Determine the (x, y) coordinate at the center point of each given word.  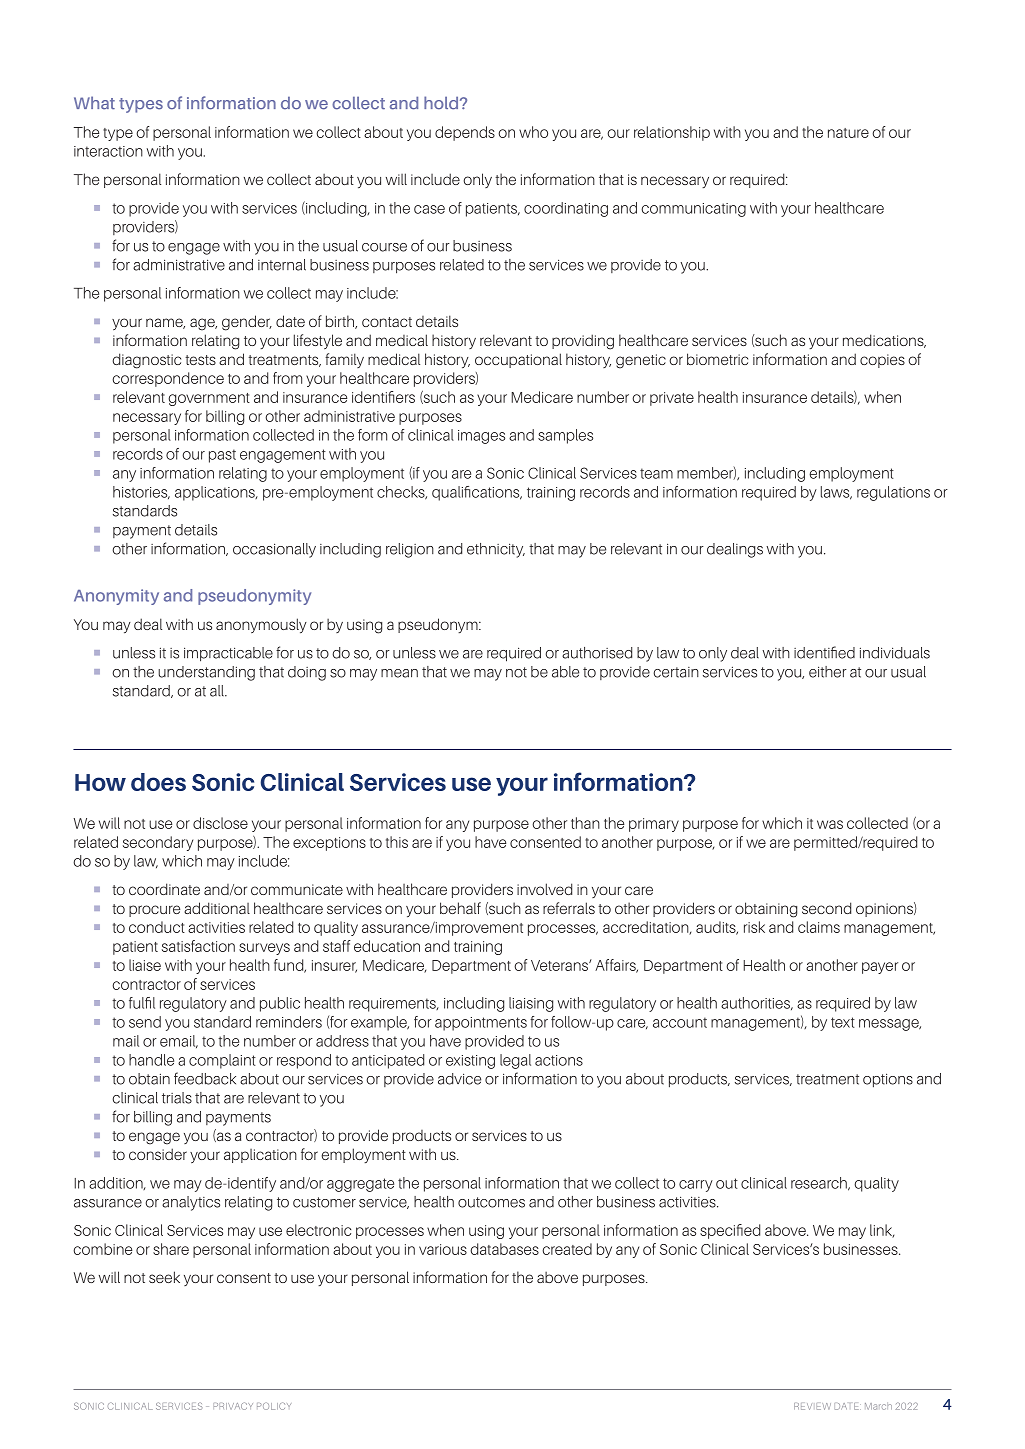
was (830, 824)
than (585, 823)
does (158, 782)
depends (465, 133)
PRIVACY (233, 1406)
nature (848, 133)
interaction (108, 151)
